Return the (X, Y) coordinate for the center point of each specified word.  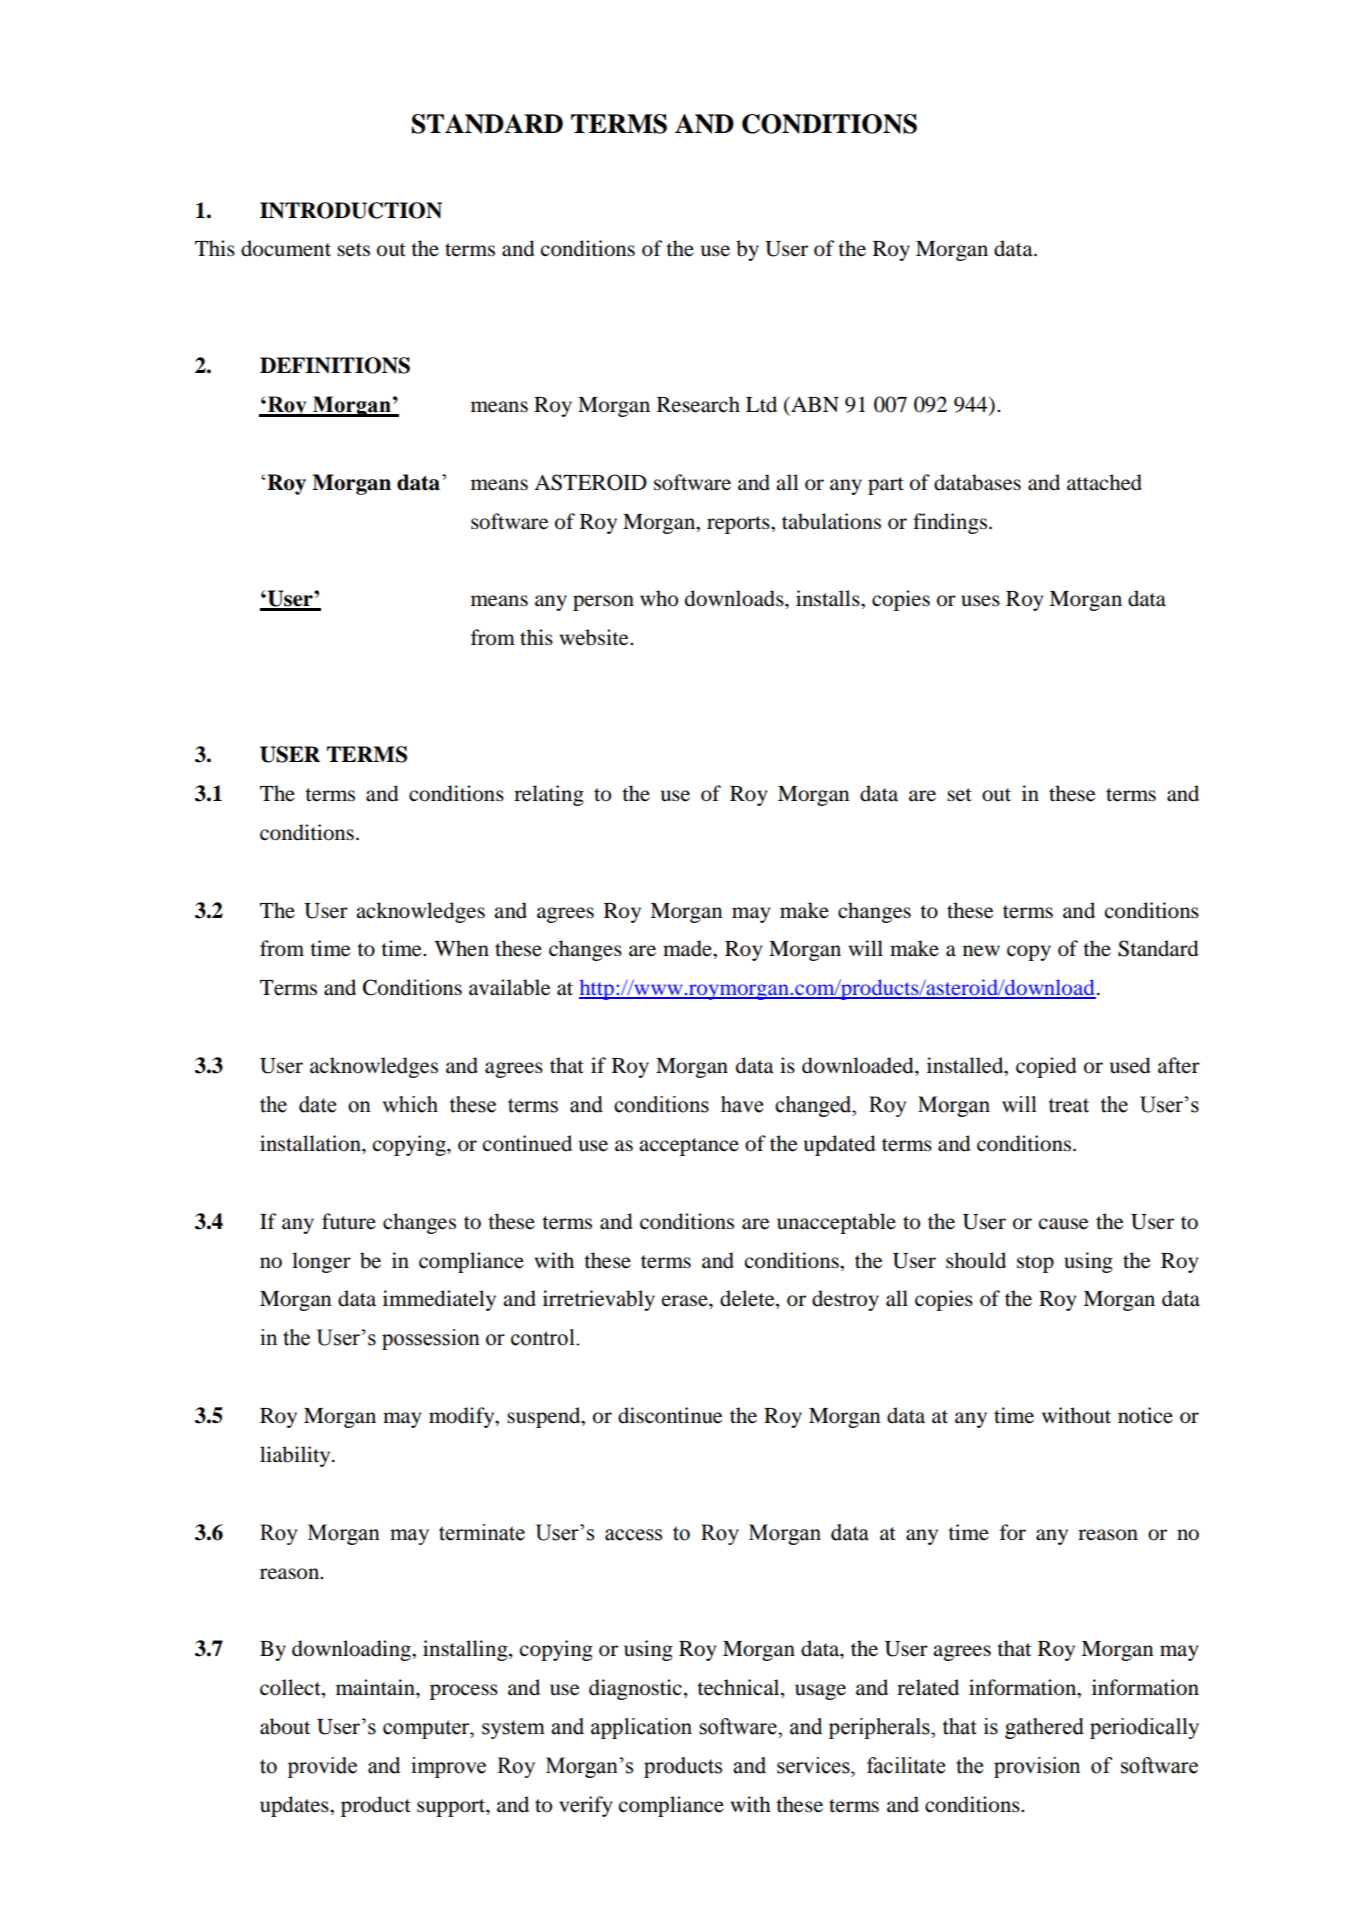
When (461, 948)
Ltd (761, 404)
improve (448, 1767)
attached (1104, 482)
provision (1037, 1767)
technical (739, 1688)
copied (1046, 1067)
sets (353, 250)
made (688, 948)
